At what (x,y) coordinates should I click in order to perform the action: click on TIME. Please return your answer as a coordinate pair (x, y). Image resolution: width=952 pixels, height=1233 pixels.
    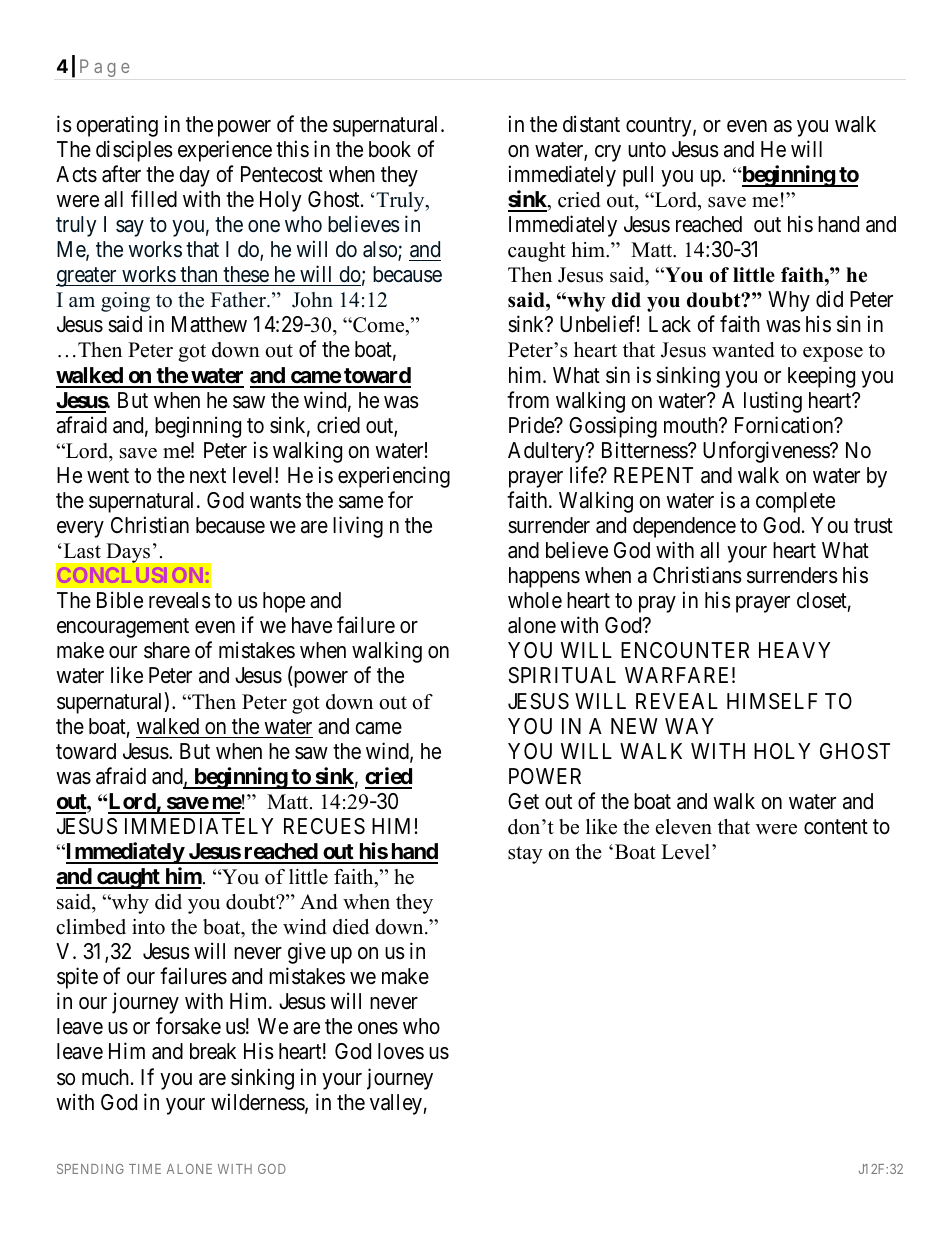
    Looking at the image, I should click on (145, 1169).
